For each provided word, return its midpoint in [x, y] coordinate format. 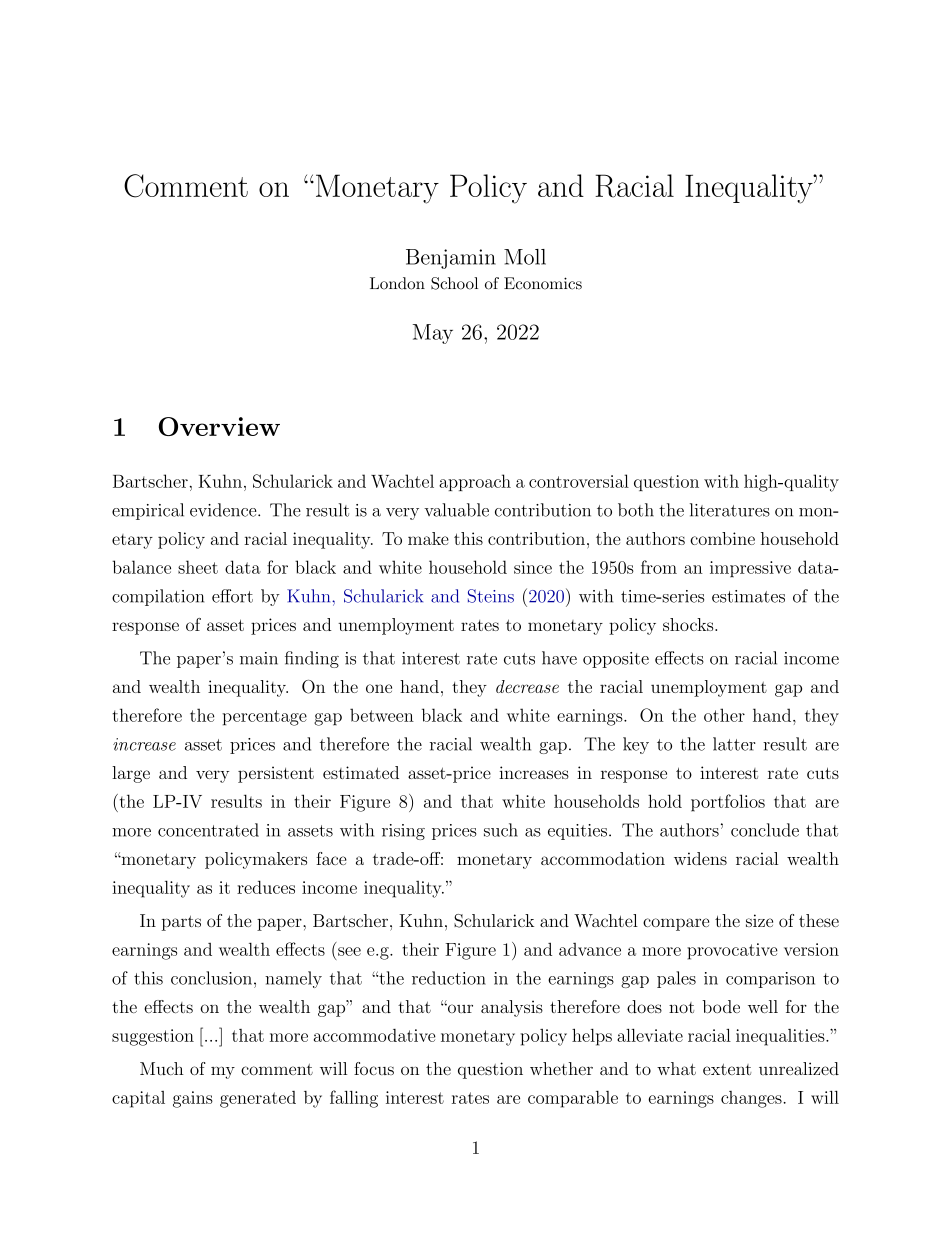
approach [475, 482]
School [454, 283]
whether [561, 1068]
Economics [543, 283]
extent [727, 1069]
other [724, 715]
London [397, 283]
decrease [527, 686]
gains [193, 1099]
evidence [224, 510]
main [259, 658]
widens [700, 858]
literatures [730, 510]
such [501, 830]
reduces [266, 887]
